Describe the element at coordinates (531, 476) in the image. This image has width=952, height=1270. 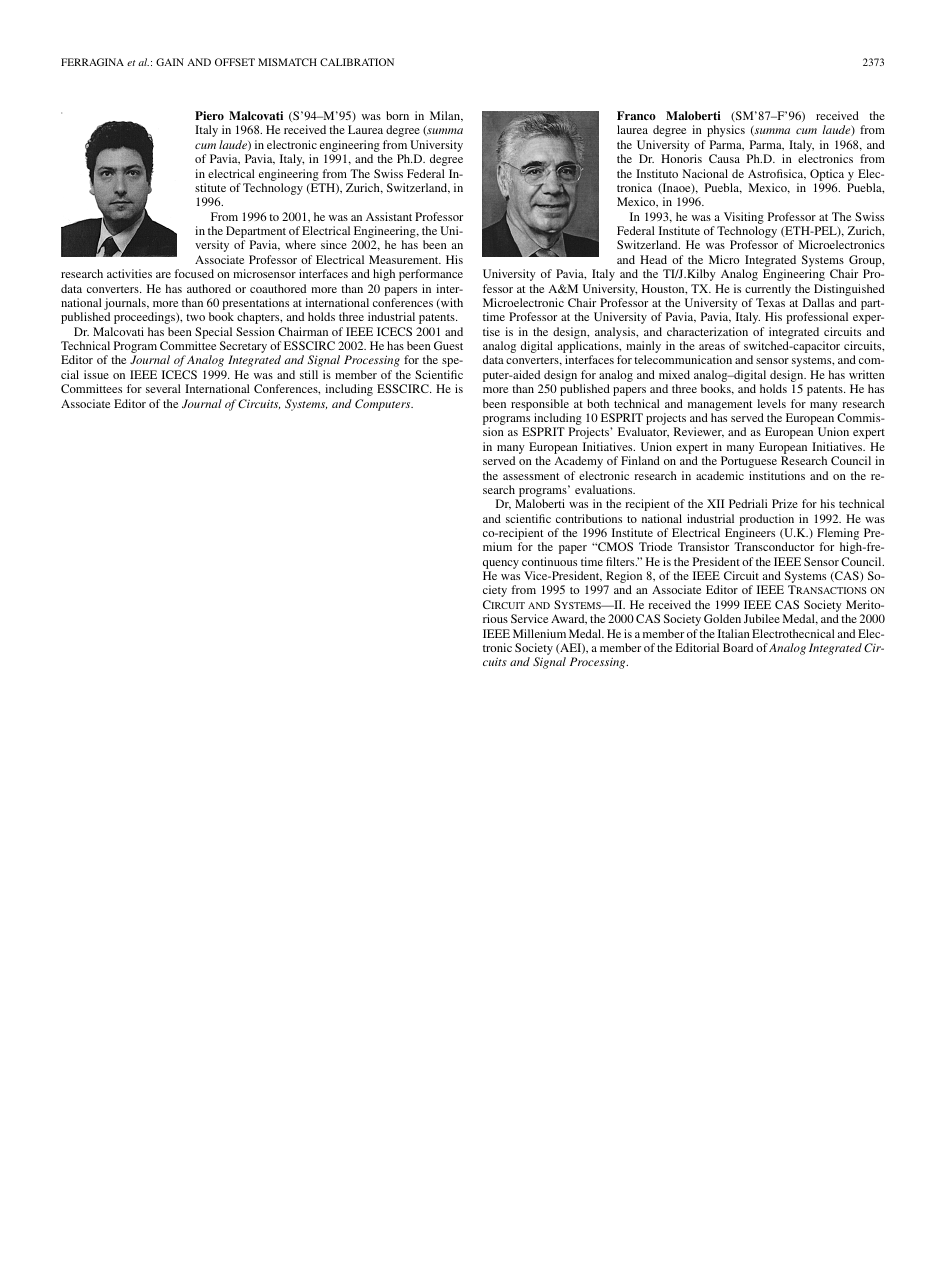
I see `assessment` at that location.
